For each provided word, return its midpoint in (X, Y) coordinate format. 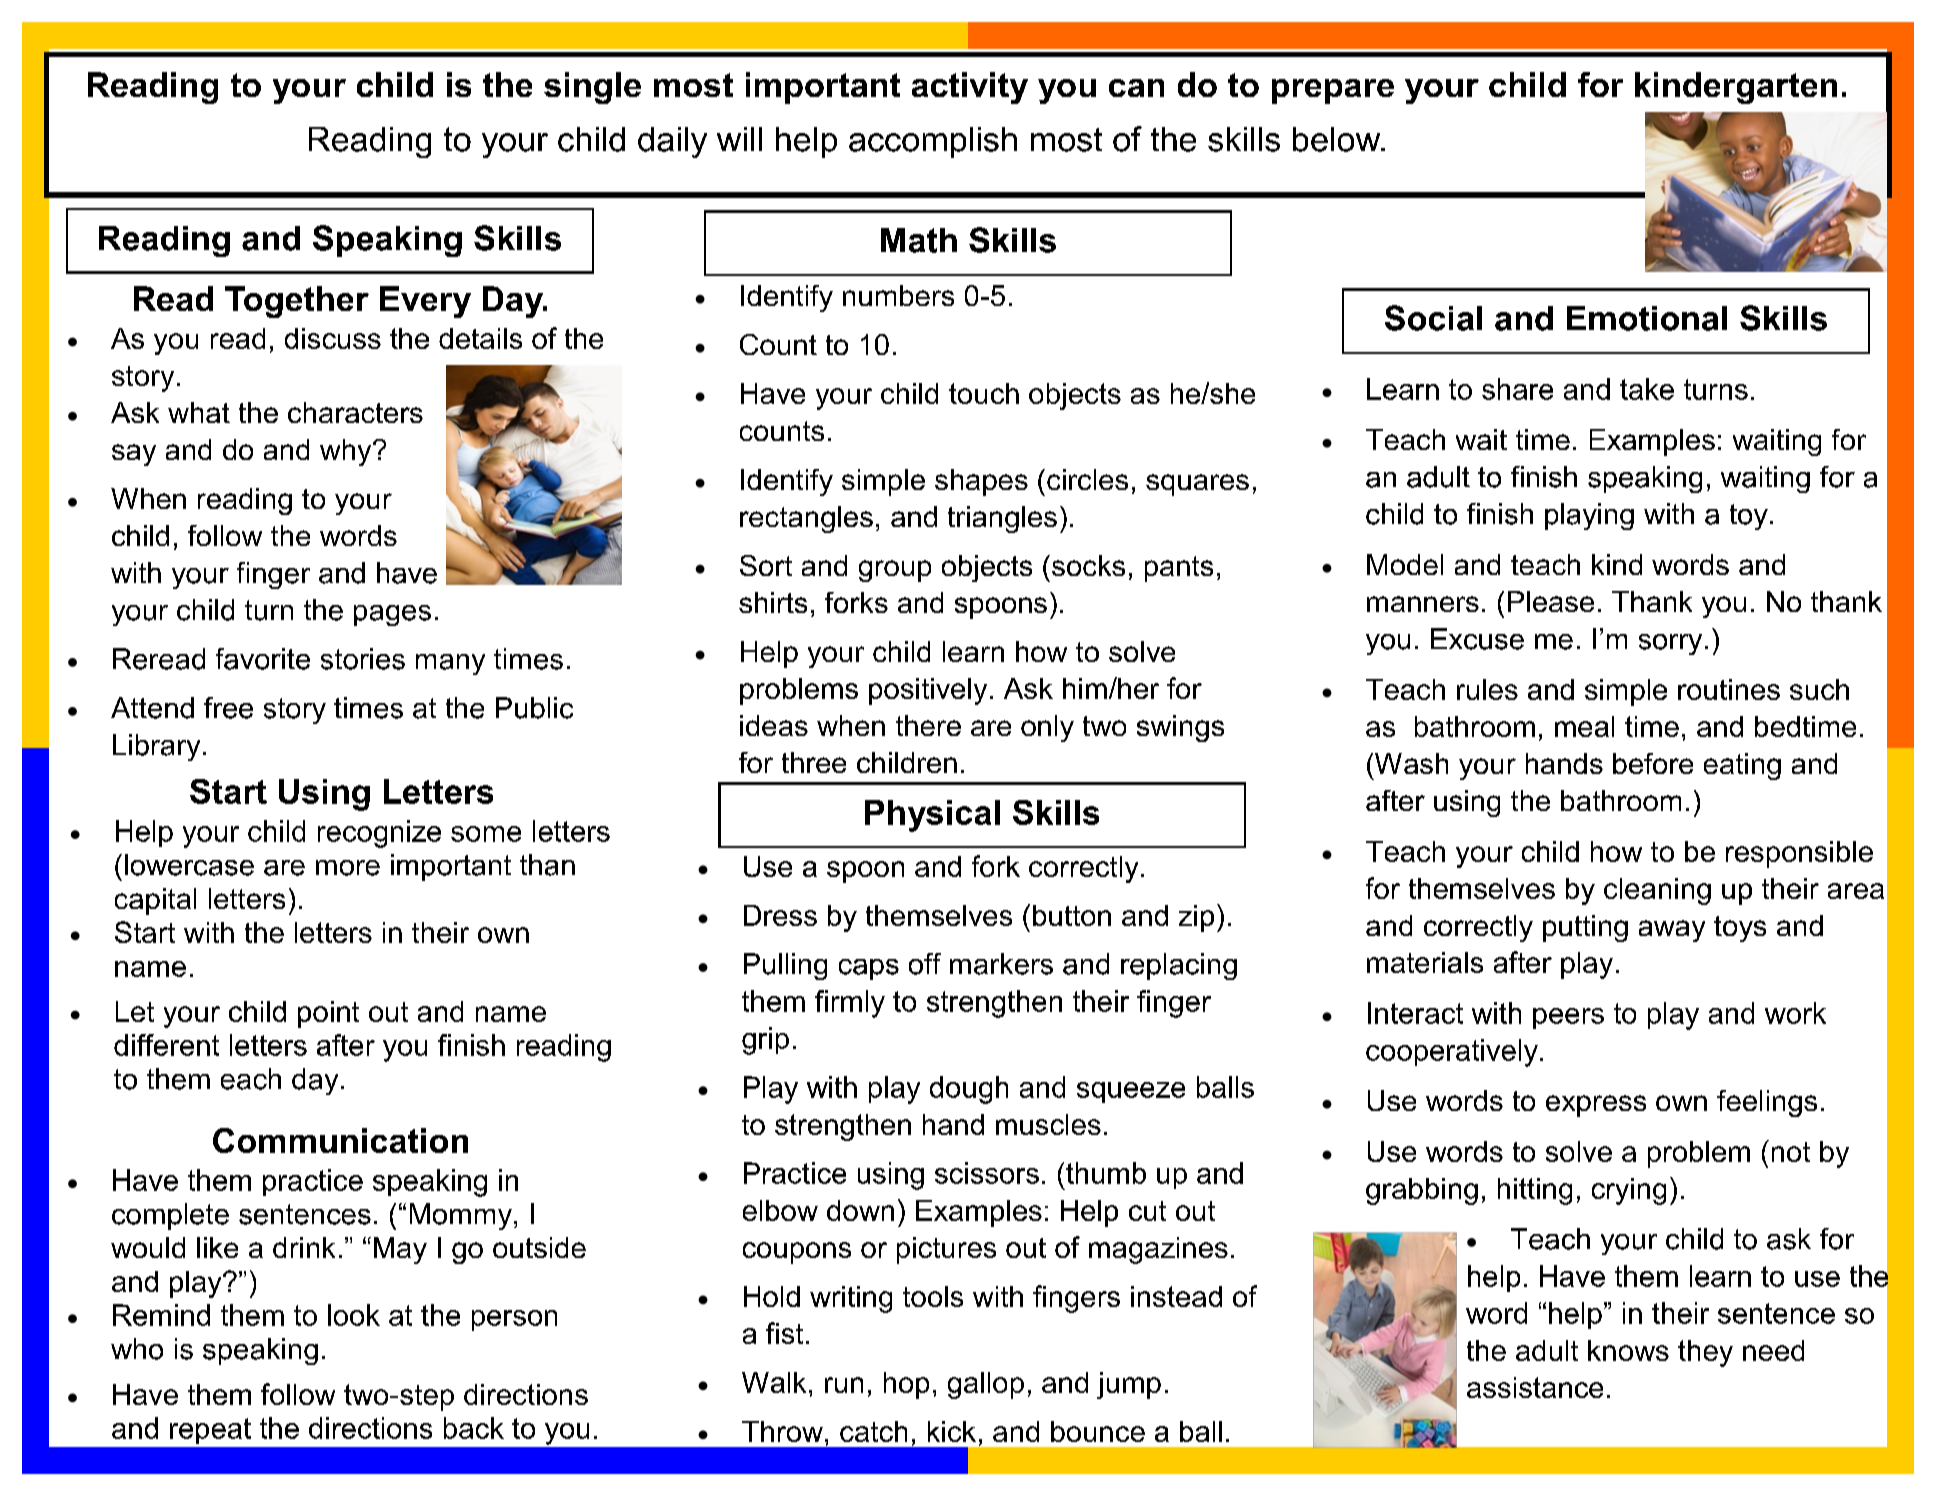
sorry (1670, 644)
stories (363, 659)
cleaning (1657, 891)
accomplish (933, 142)
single (592, 88)
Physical (932, 816)
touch (984, 393)
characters (355, 412)
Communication (340, 1140)
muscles (1048, 1124)
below (1338, 139)
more (348, 868)
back (474, 1428)
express (1596, 1106)
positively (928, 691)
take (1647, 389)
